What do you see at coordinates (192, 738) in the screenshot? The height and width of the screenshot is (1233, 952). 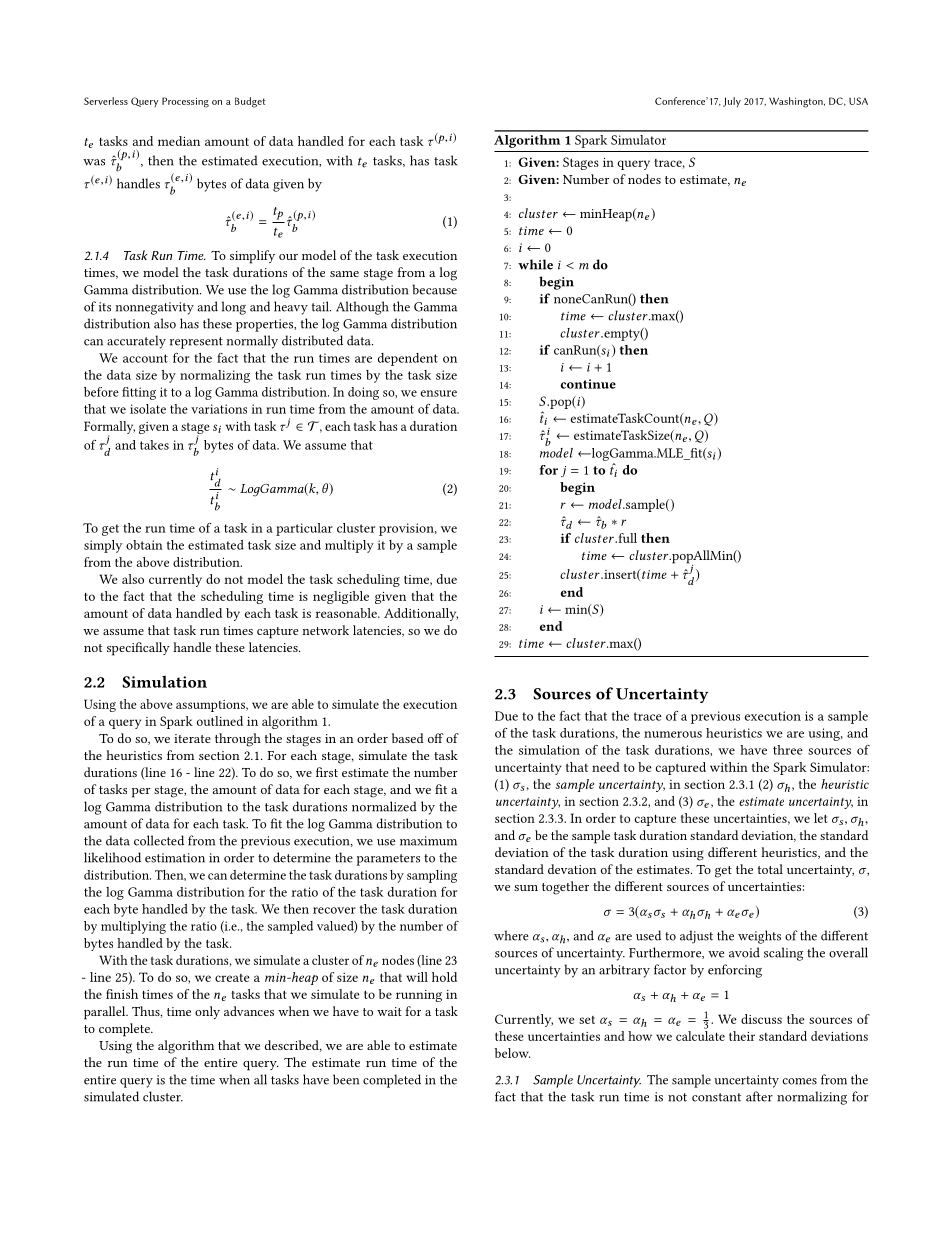 I see `iterate` at bounding box center [192, 738].
